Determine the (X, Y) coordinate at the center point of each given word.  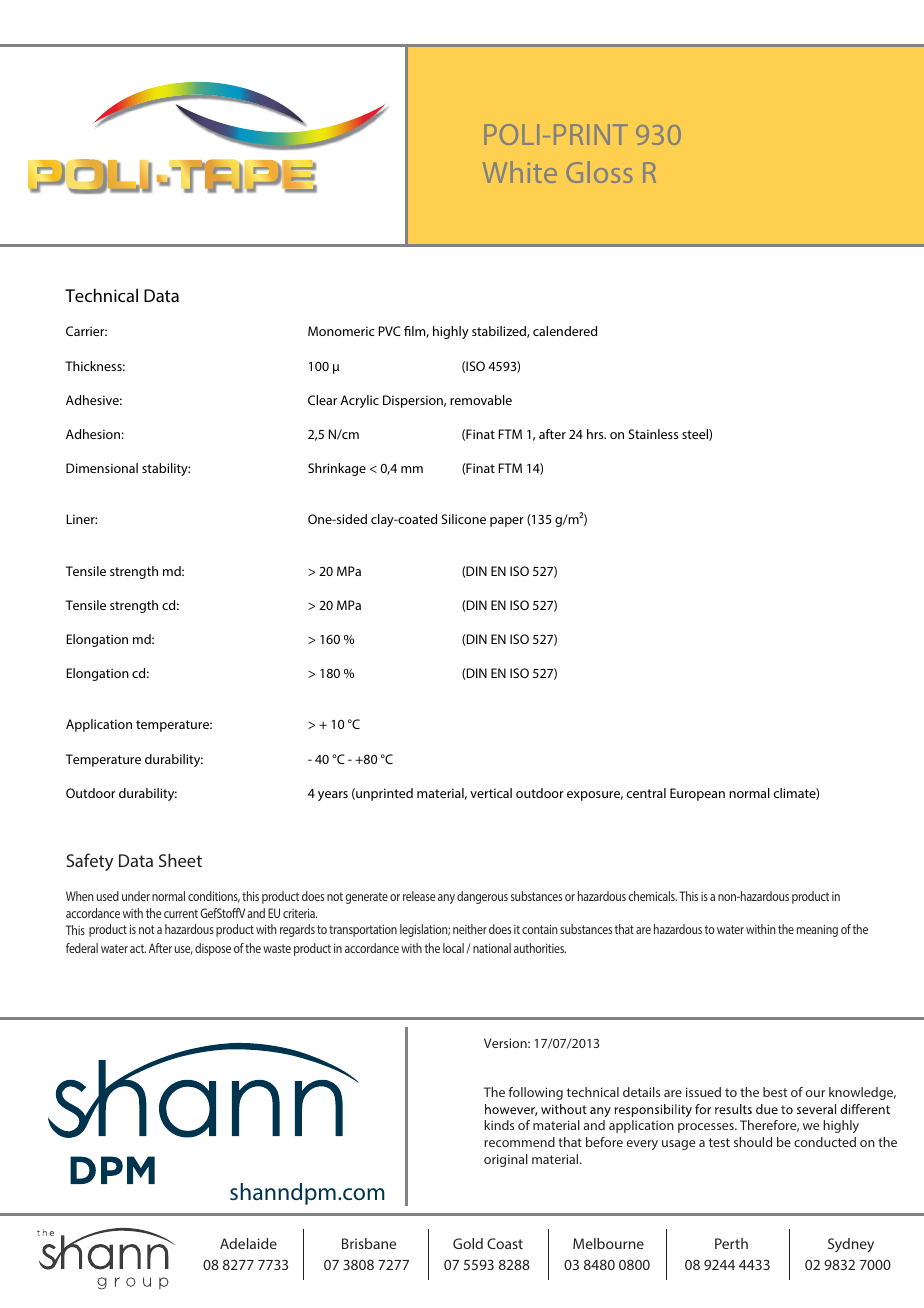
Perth (731, 1243)
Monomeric (341, 331)
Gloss (599, 172)
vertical (491, 793)
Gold (468, 1243)
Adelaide (248, 1243)
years (333, 796)
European (697, 794)
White (520, 172)
